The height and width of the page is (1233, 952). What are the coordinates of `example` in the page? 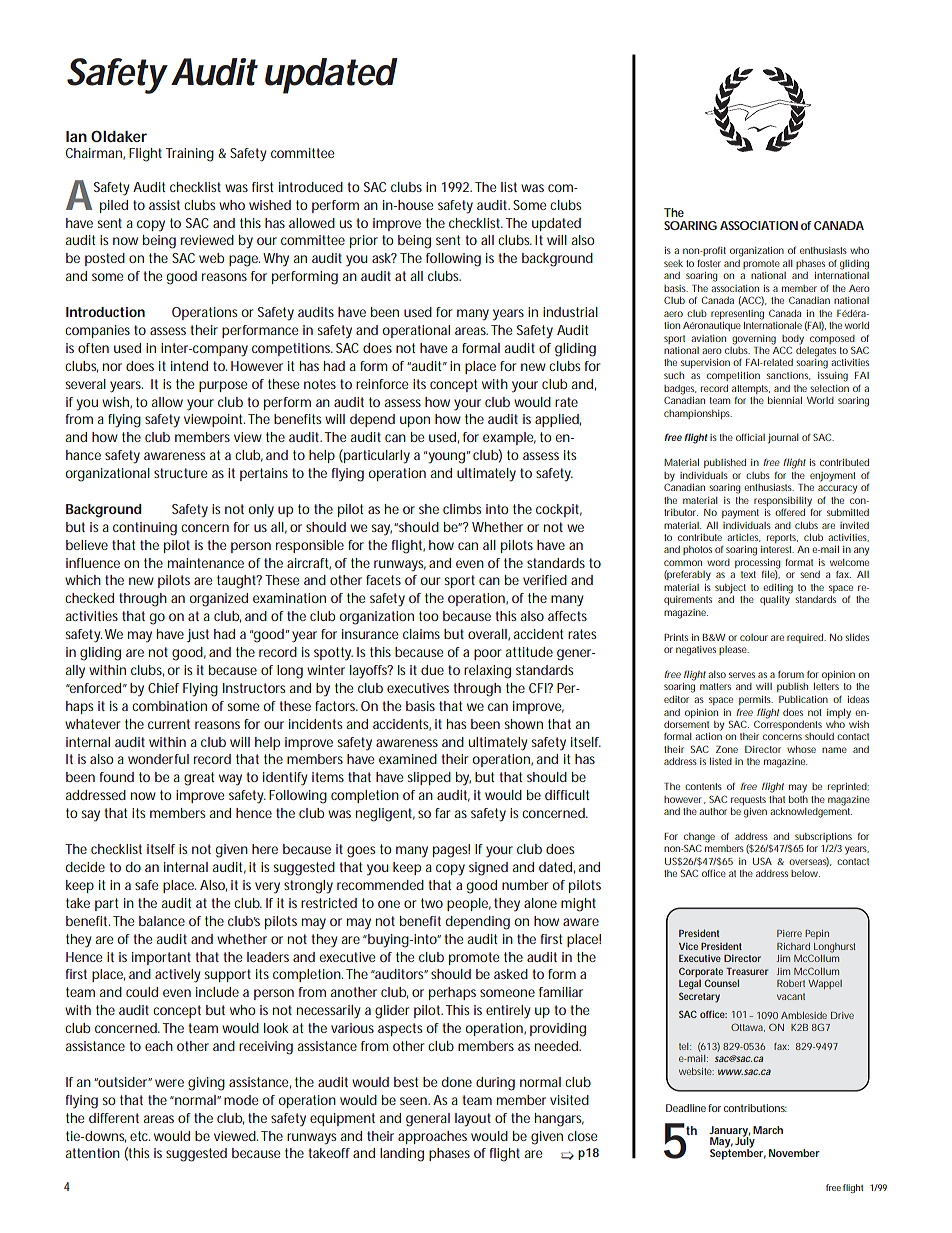 It's located at (509, 438).
